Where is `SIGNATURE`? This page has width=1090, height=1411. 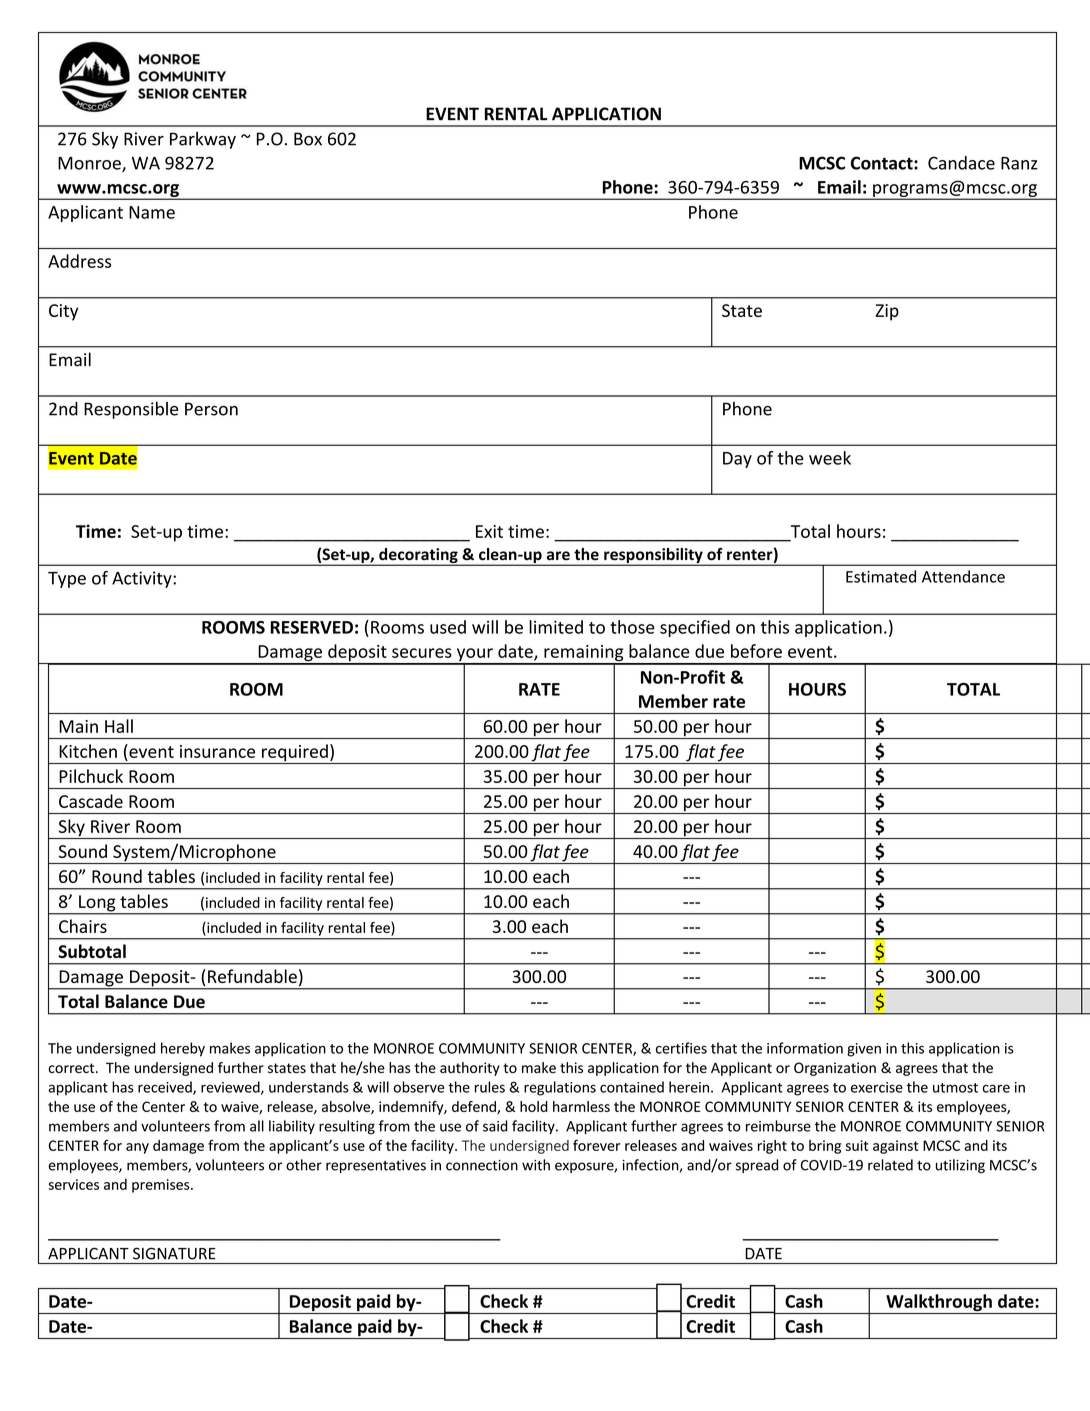
SIGNATURE is located at coordinates (174, 1253).
